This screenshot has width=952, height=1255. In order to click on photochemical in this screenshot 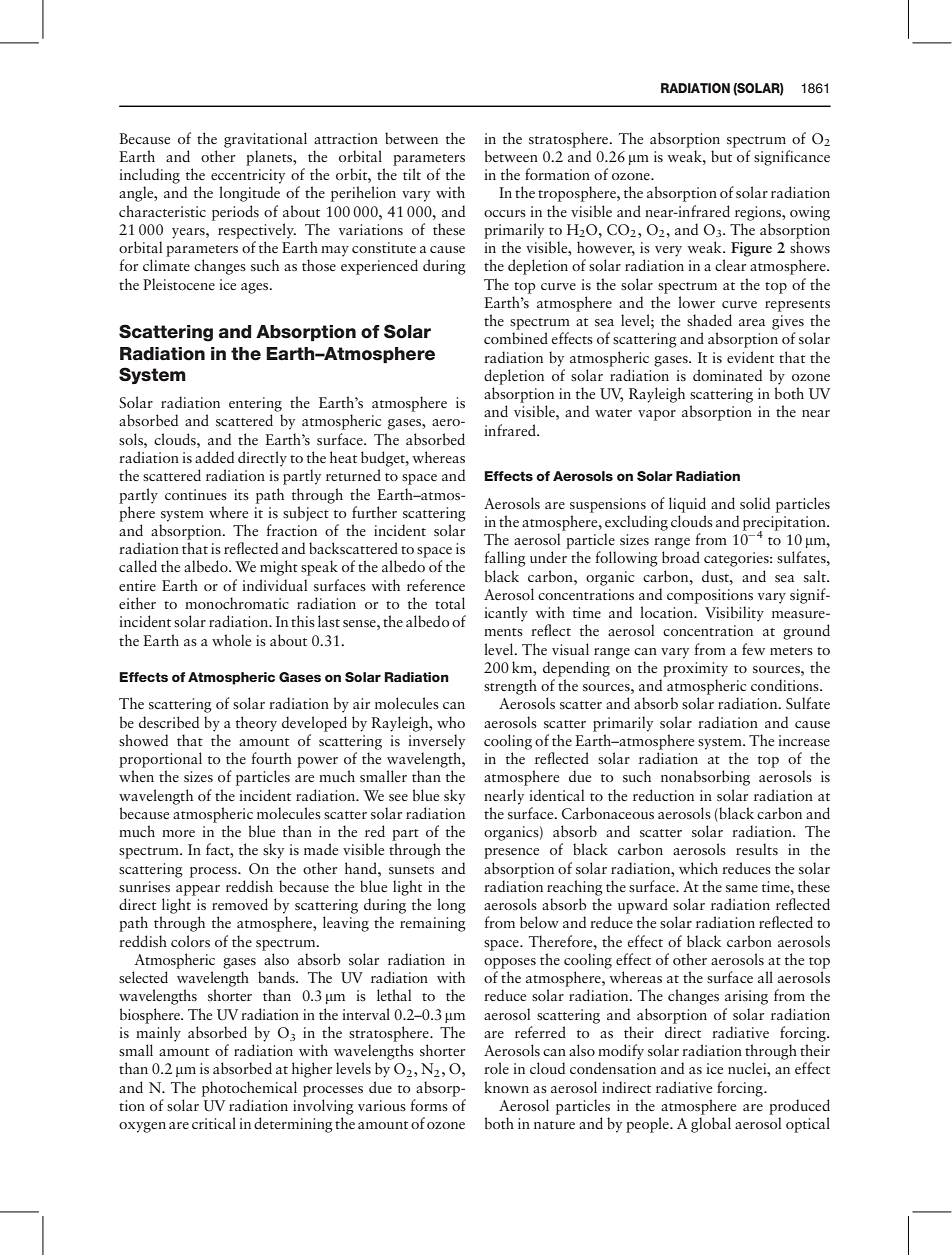, I will do `click(249, 1089)`.
